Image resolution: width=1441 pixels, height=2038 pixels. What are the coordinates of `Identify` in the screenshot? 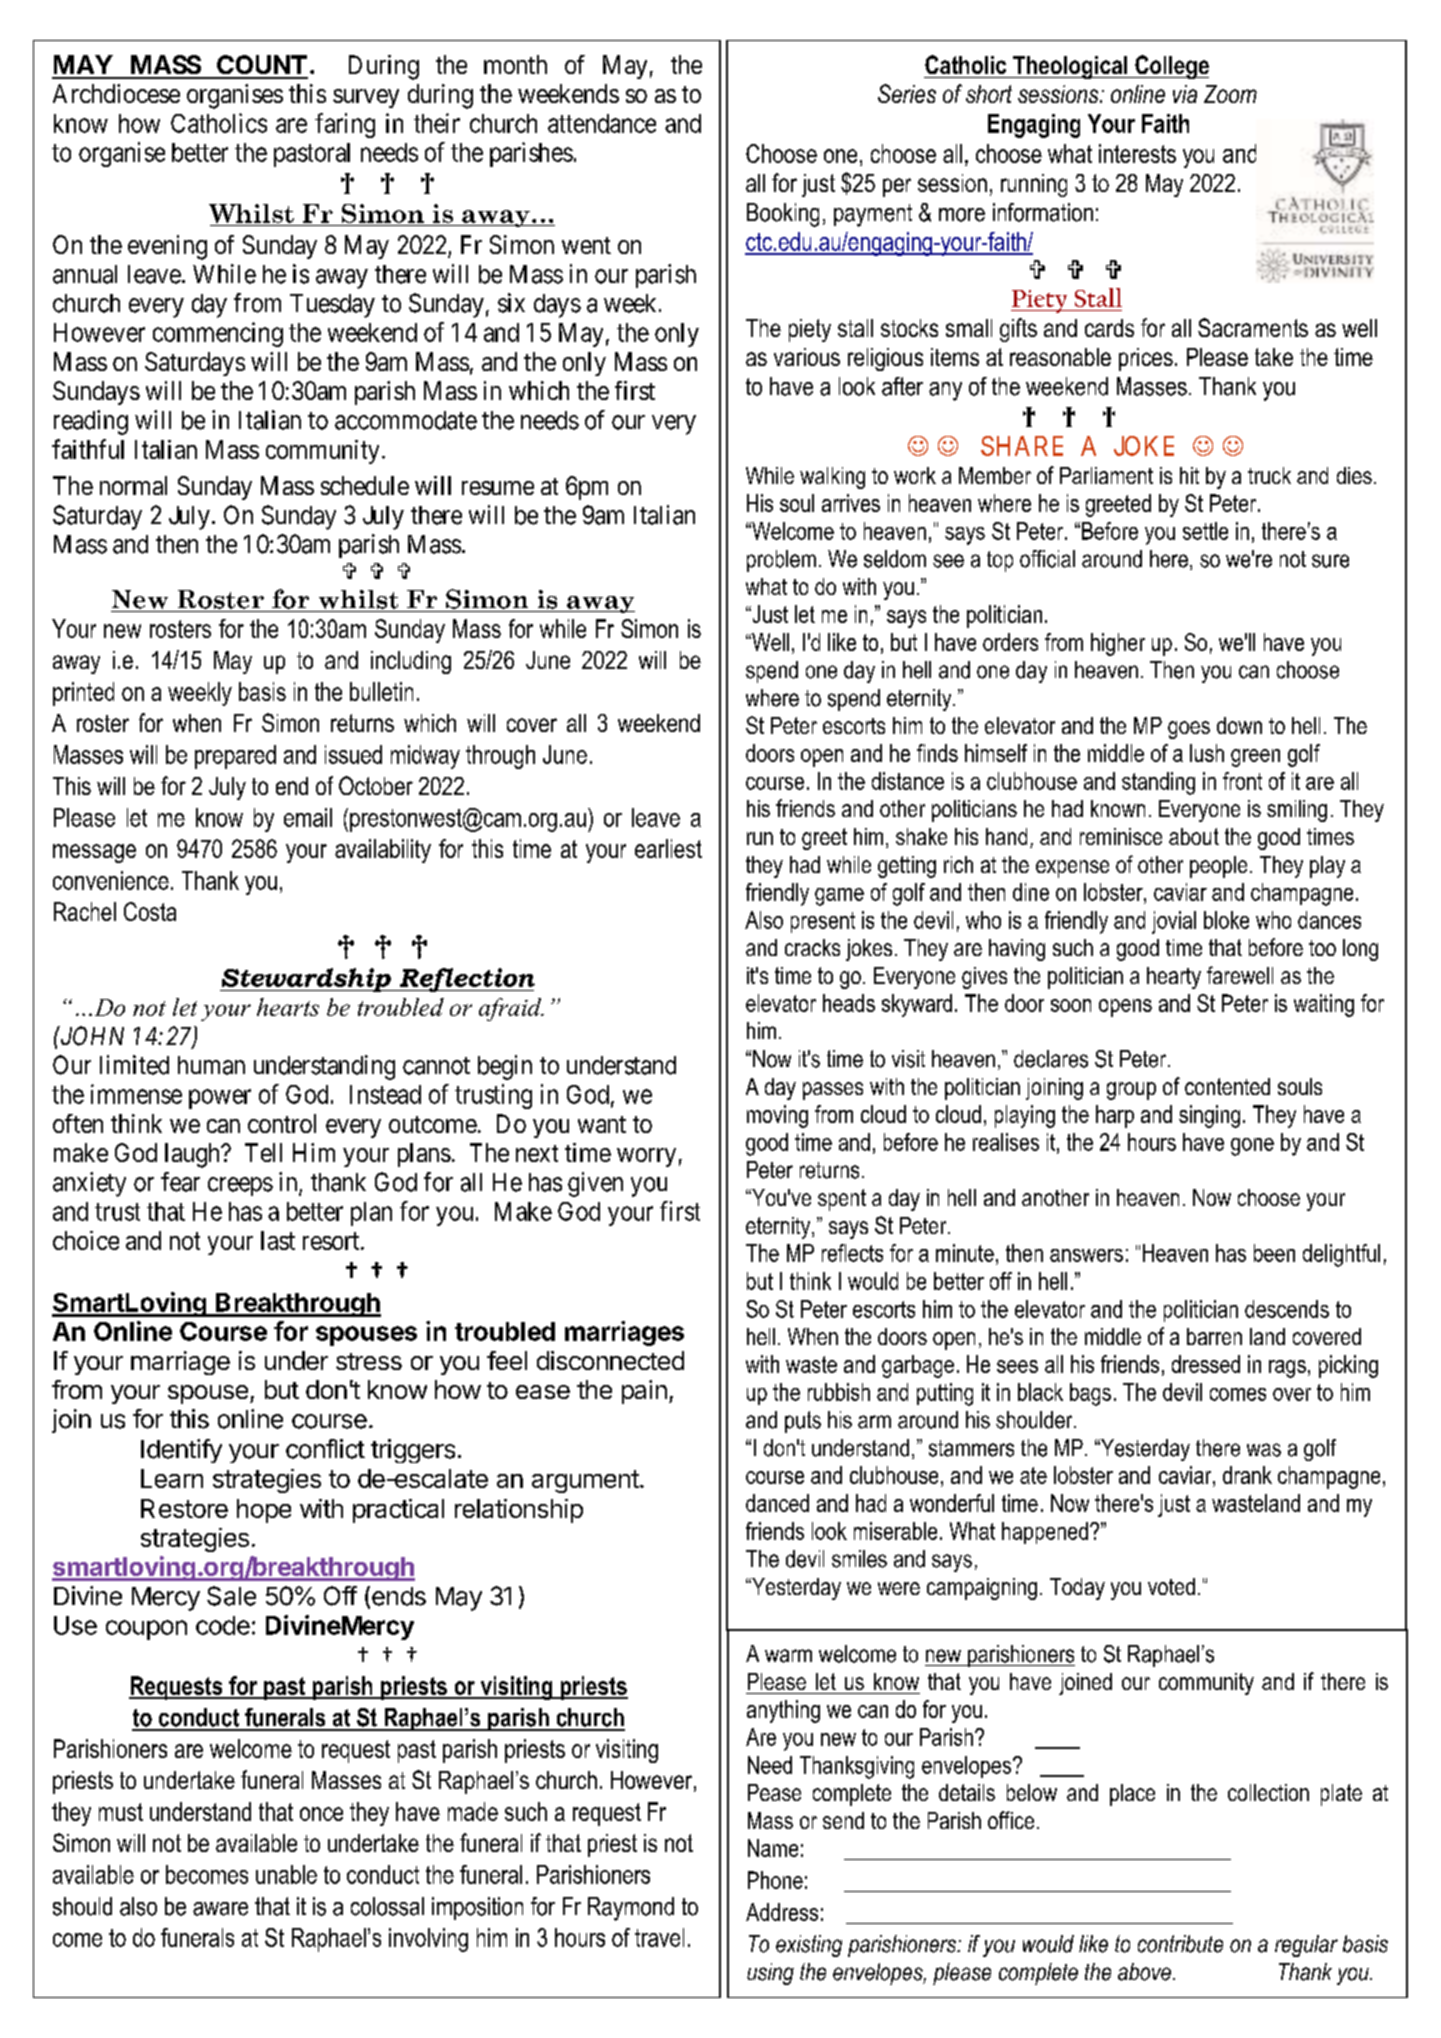 It's located at (181, 1451).
